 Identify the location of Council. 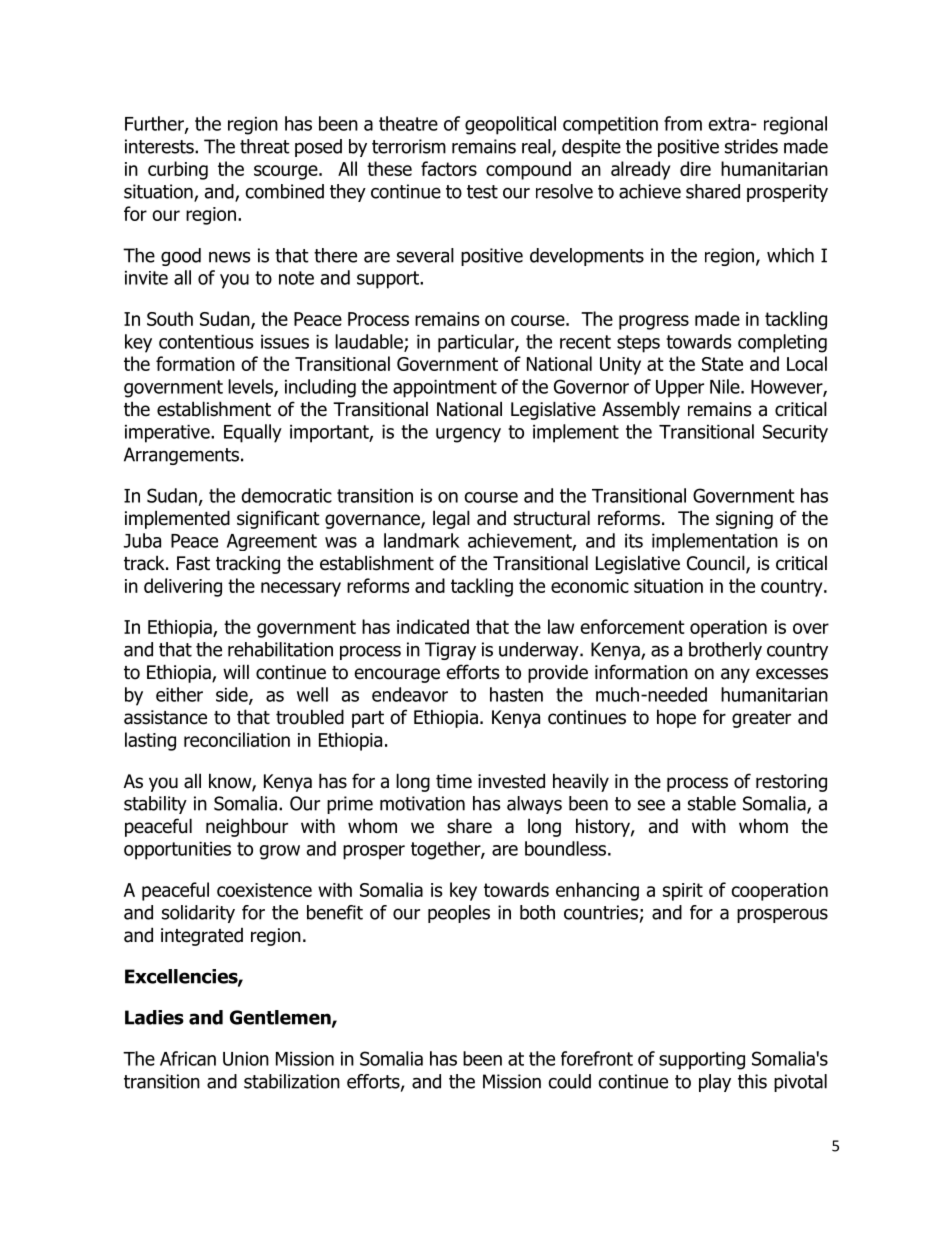
(717, 564).
